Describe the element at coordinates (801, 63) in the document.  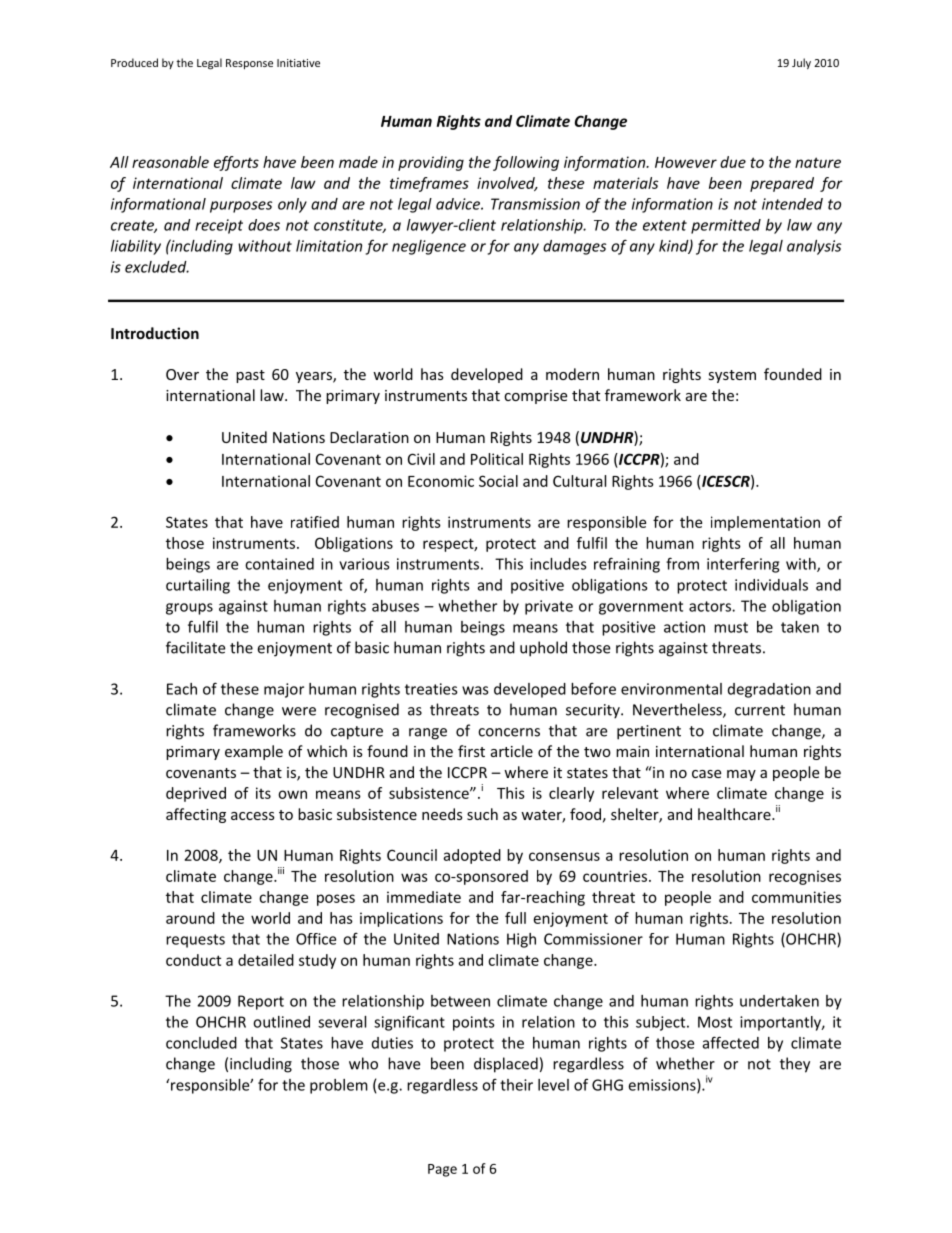
I see `July` at that location.
